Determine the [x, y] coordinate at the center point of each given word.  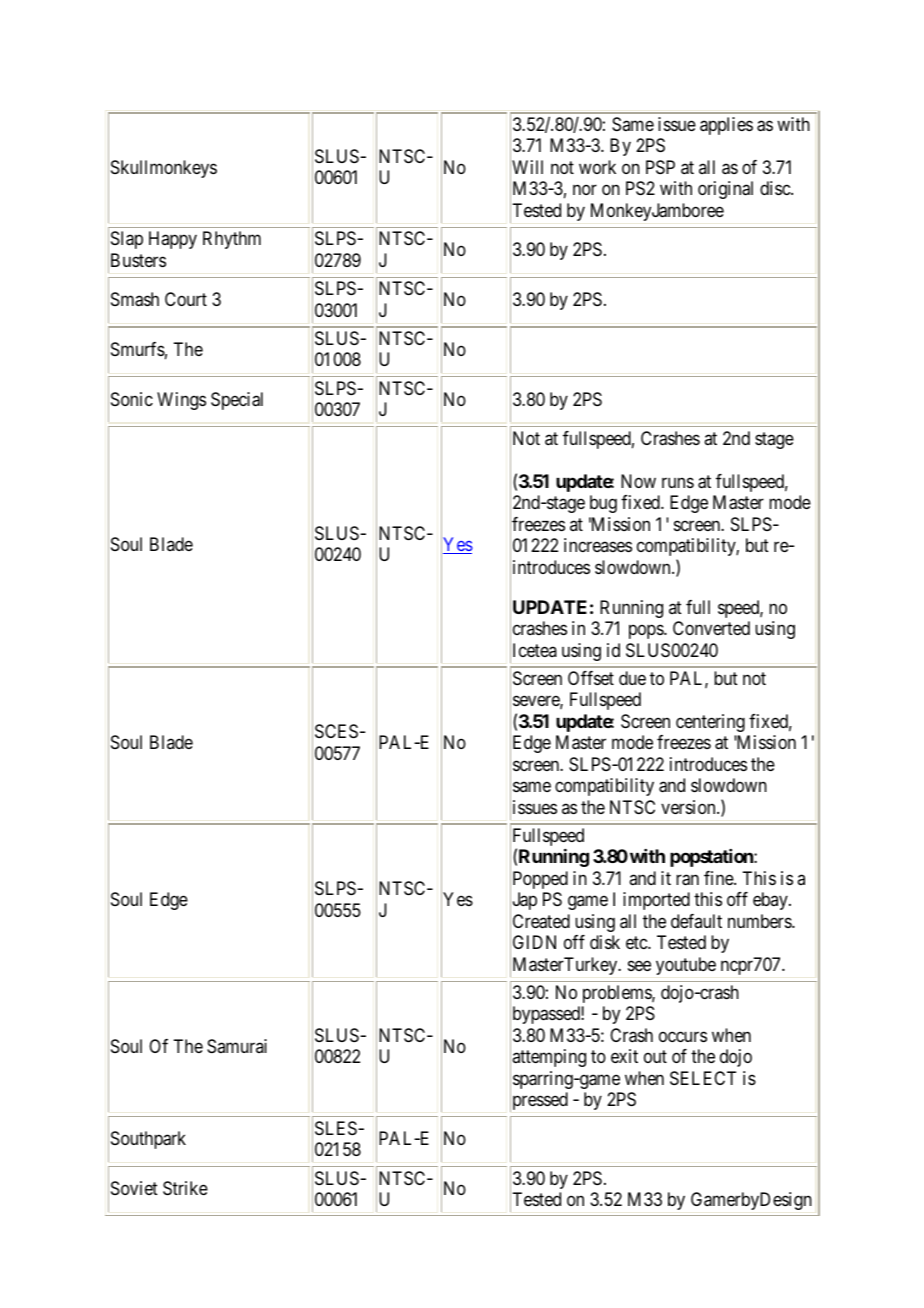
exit [624, 1056]
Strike [185, 1188]
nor [585, 190]
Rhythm [232, 240]
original [725, 190]
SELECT [703, 1078]
